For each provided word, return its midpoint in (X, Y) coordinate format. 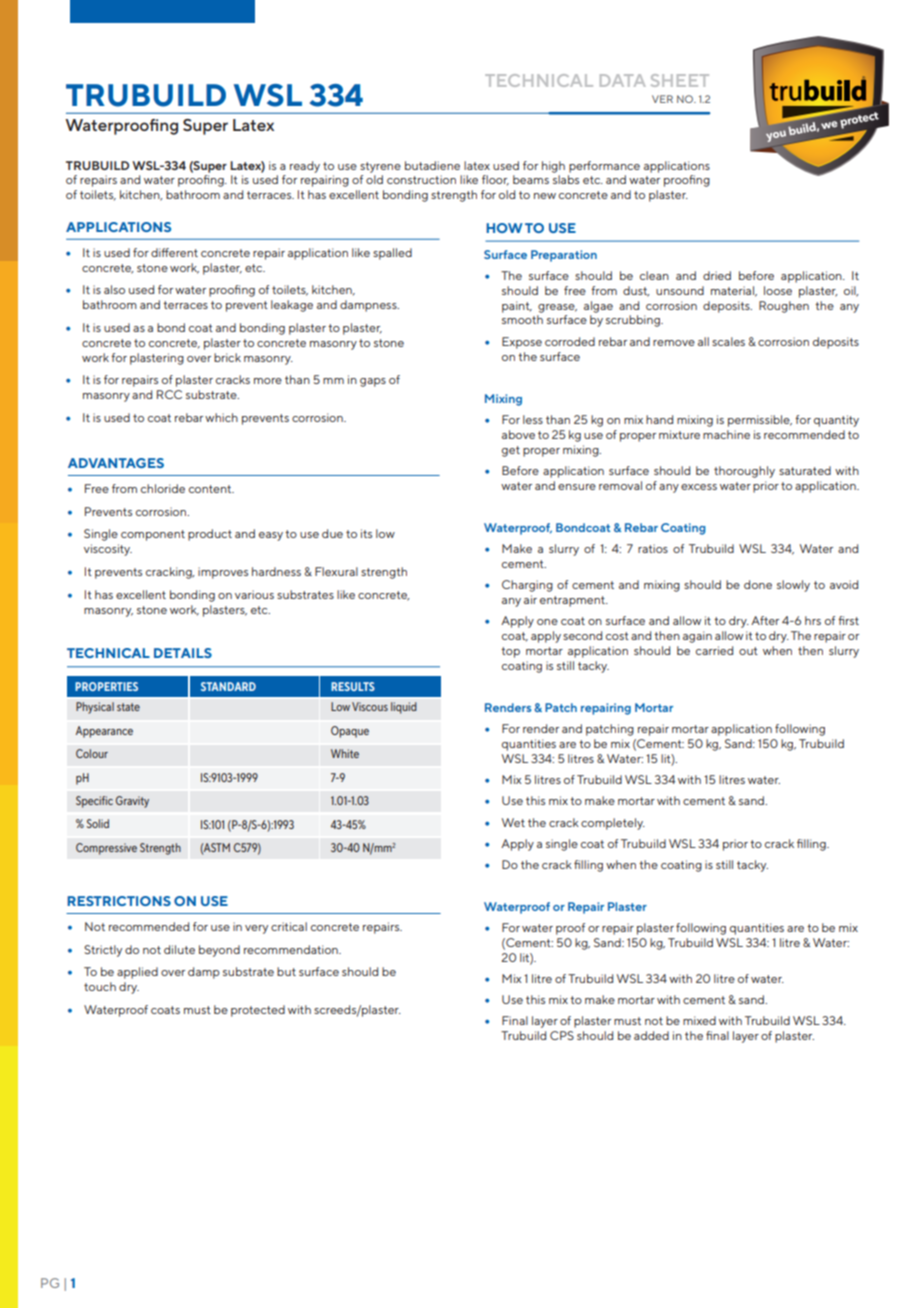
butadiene (432, 165)
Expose (522, 343)
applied (137, 973)
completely (613, 824)
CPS (562, 1035)
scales (728, 341)
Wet (513, 822)
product (210, 535)
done (758, 584)
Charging (527, 586)
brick (227, 357)
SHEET (680, 80)
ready (305, 167)
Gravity (132, 802)
